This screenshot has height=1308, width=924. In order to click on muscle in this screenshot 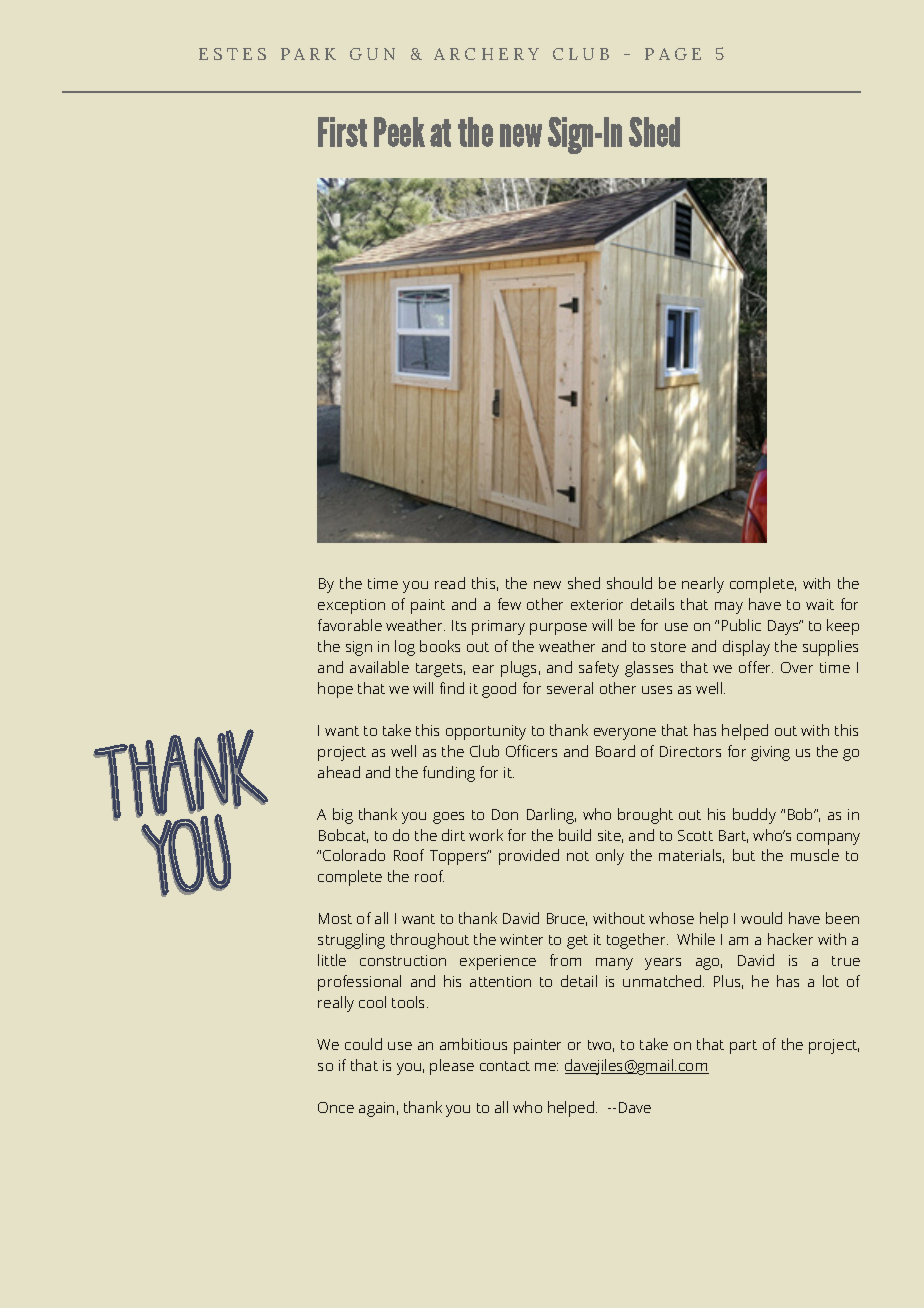, I will do `click(815, 855)`.
